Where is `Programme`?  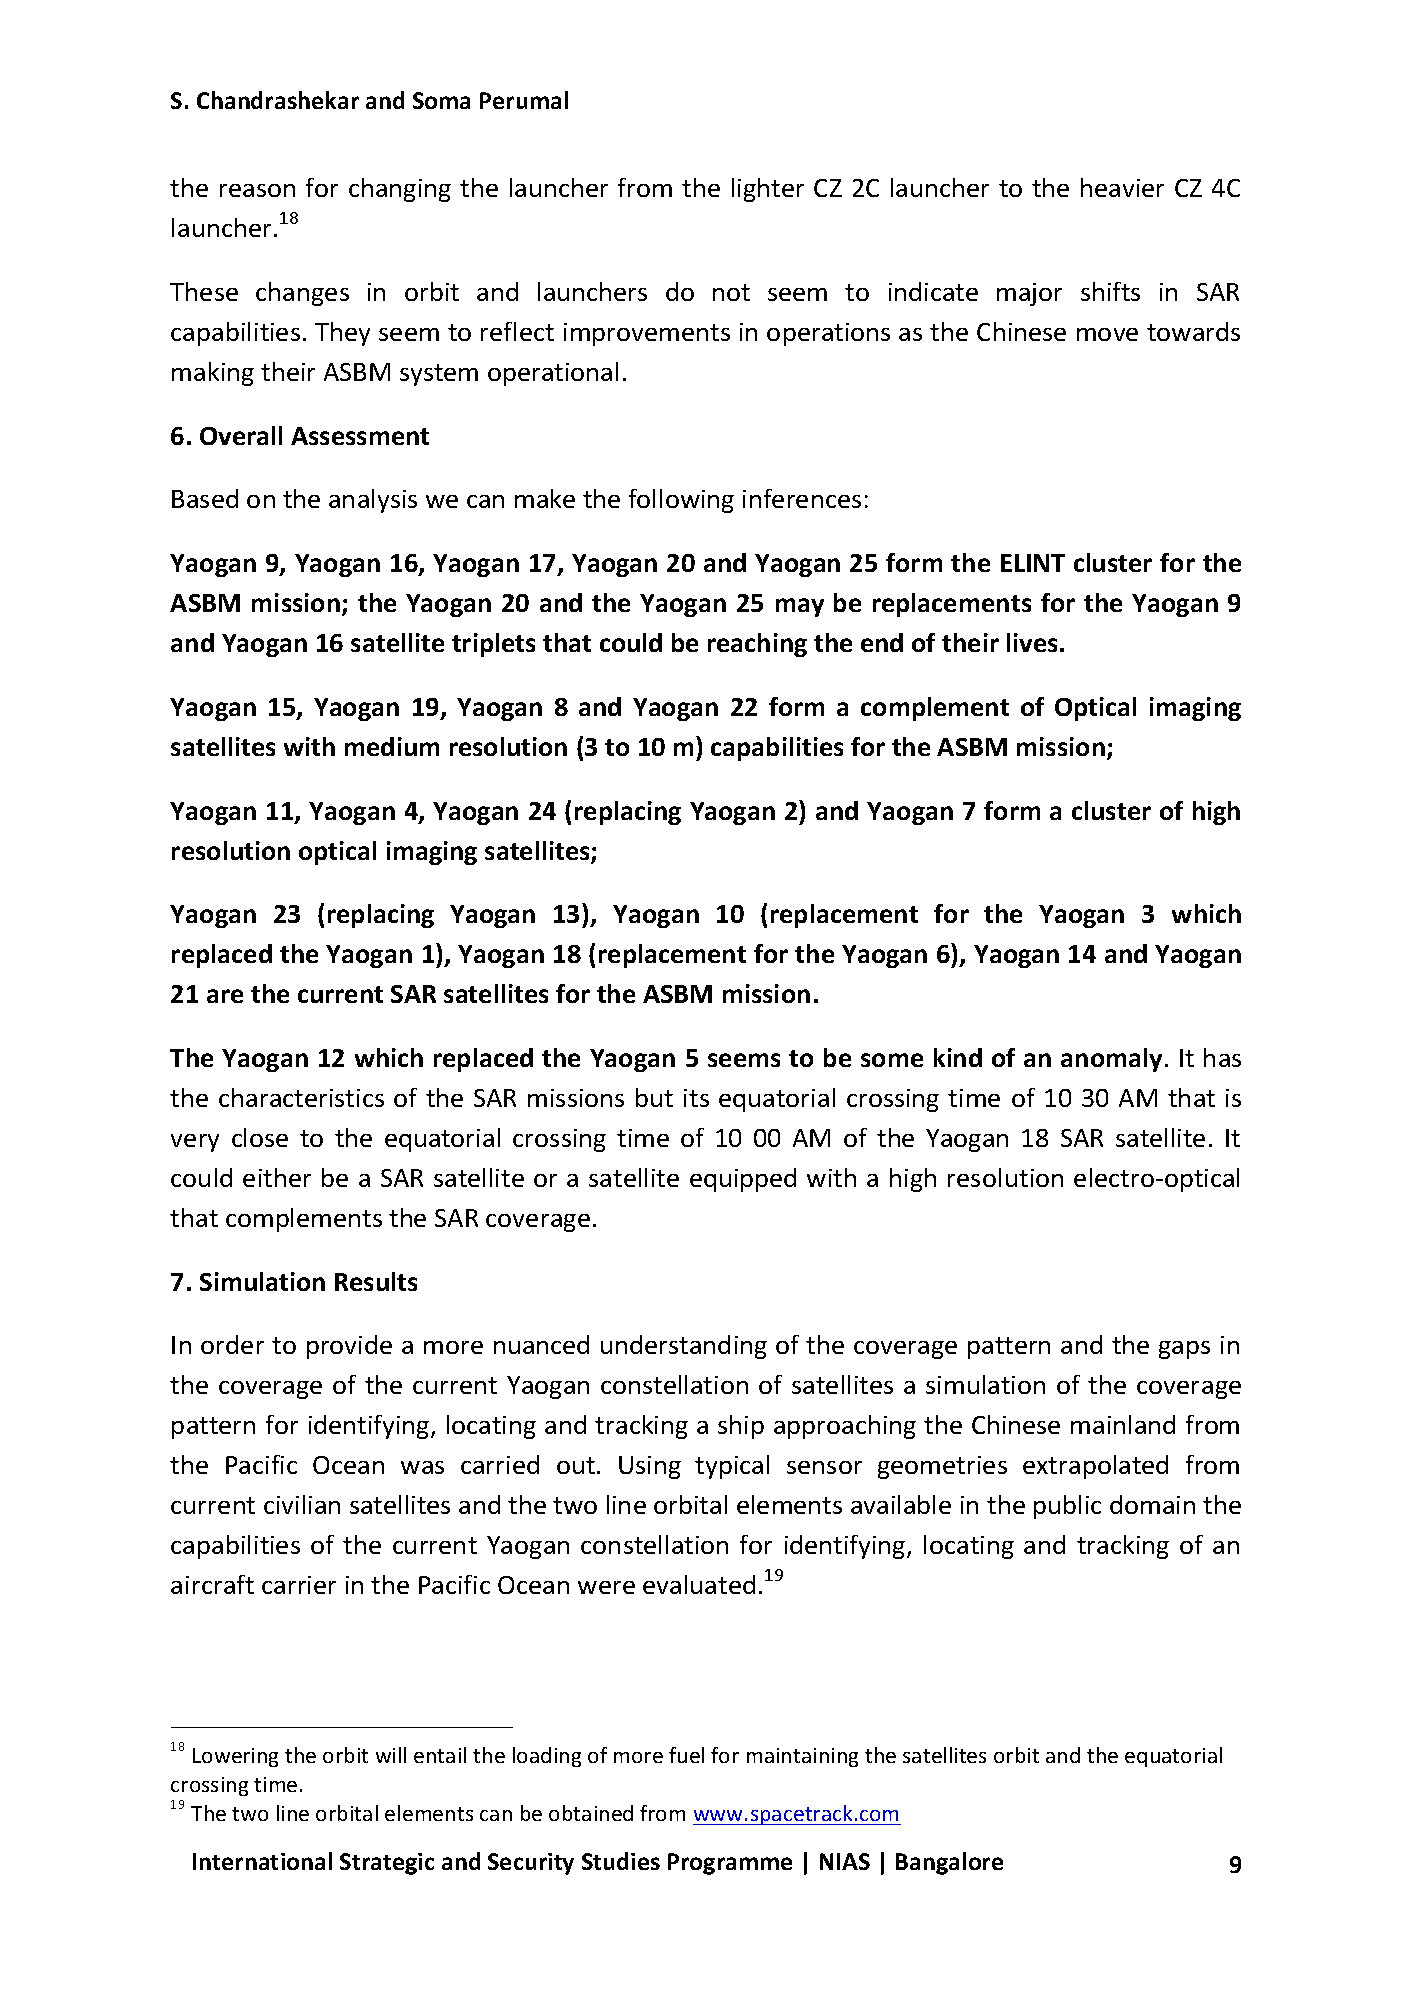
Programme is located at coordinates (730, 1864).
